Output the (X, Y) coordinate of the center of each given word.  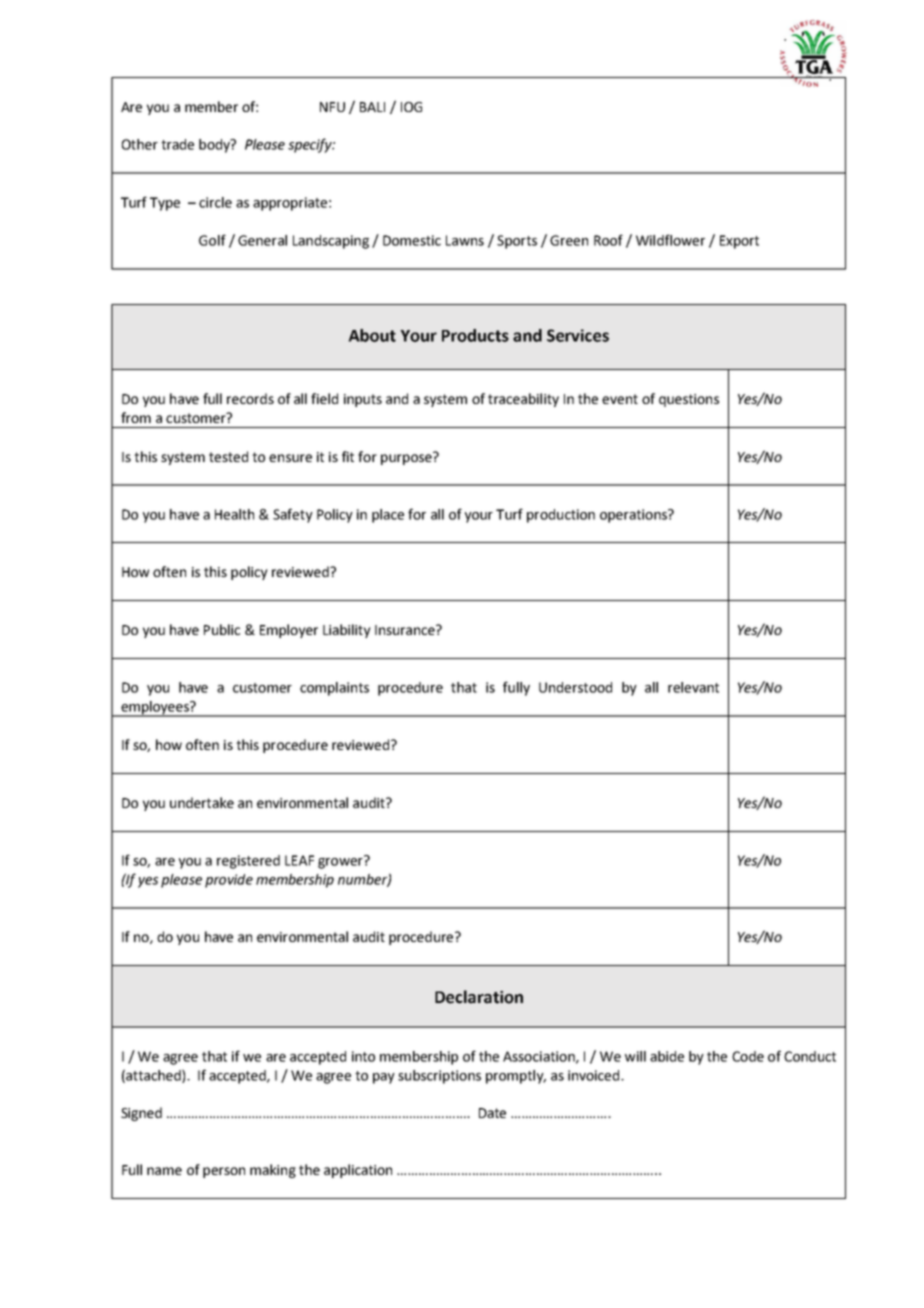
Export (739, 242)
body (215, 146)
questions (689, 400)
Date (492, 1113)
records (250, 398)
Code (748, 1056)
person (224, 1172)
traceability (523, 400)
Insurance (406, 630)
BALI (372, 107)
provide (229, 881)
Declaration (479, 997)
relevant (693, 687)
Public (222, 629)
